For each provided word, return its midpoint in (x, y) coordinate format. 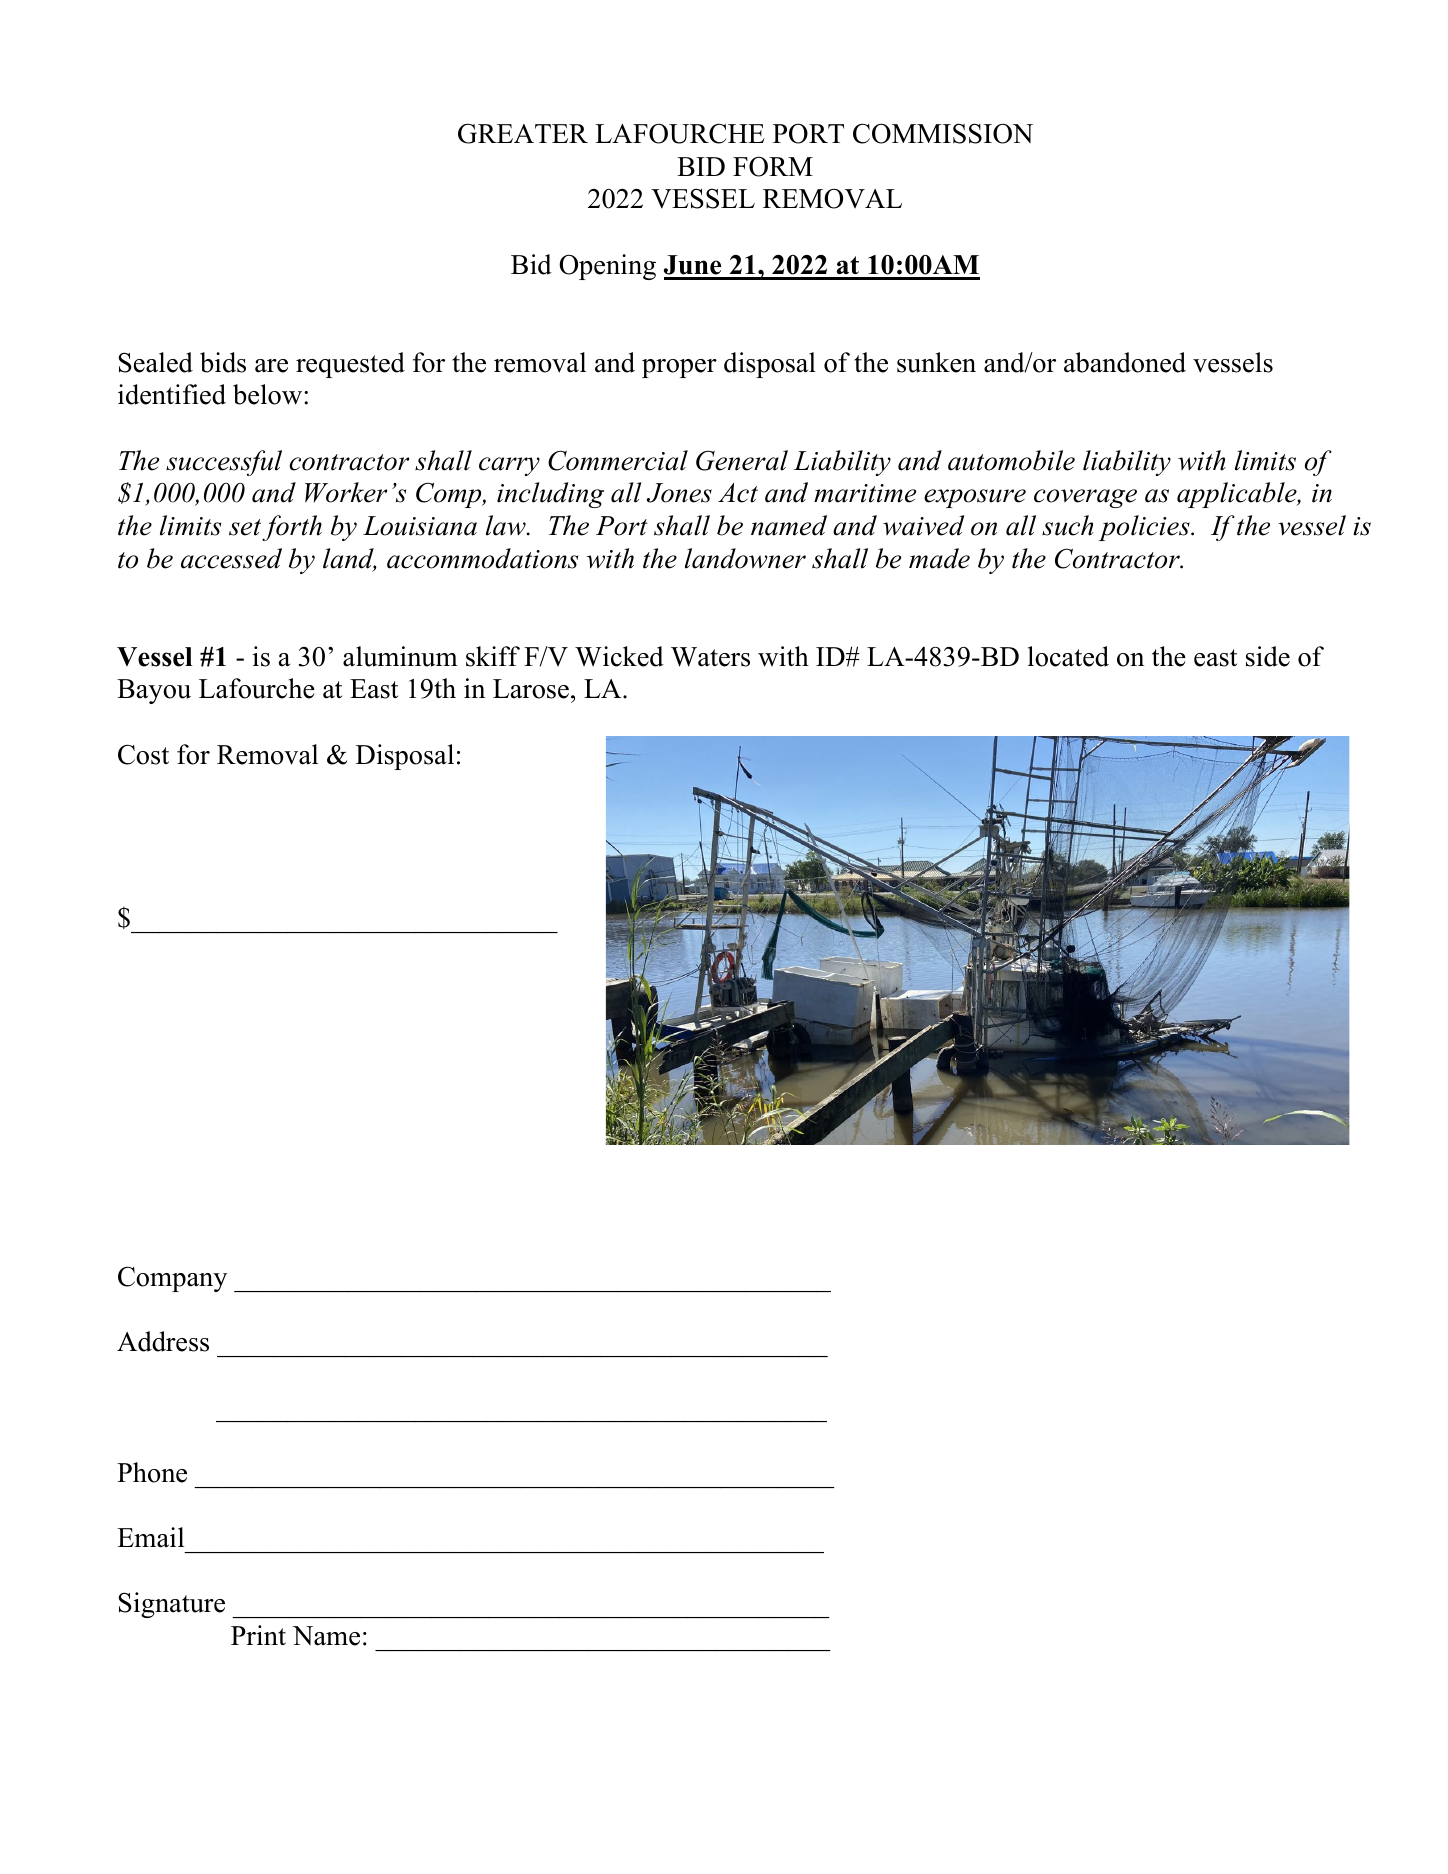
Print (258, 1635)
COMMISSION (943, 133)
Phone (152, 1472)
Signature (172, 1605)
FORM (773, 166)
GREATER (523, 133)
